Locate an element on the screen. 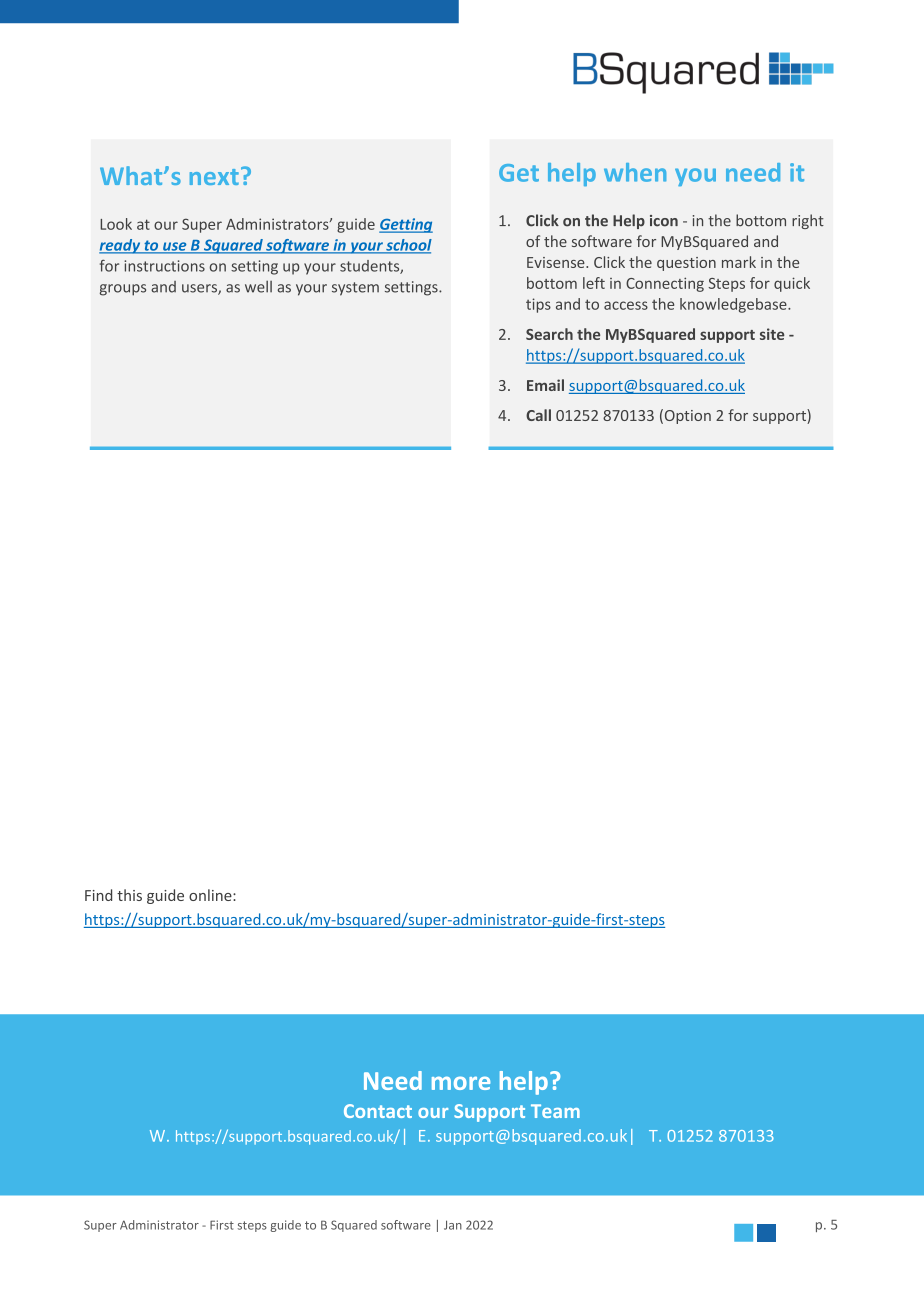  next is located at coordinates (214, 177).
